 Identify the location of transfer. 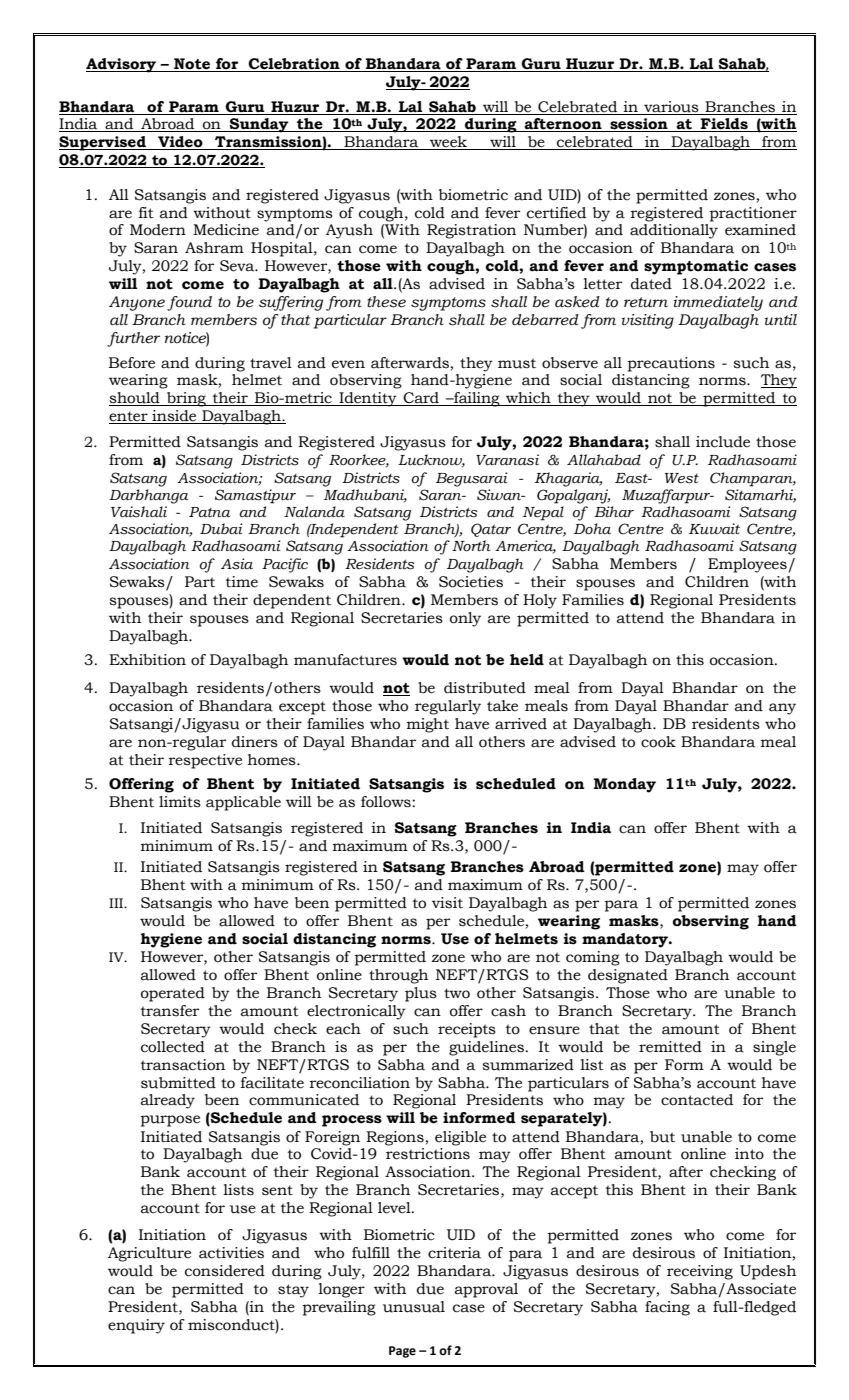
(170, 1011).
